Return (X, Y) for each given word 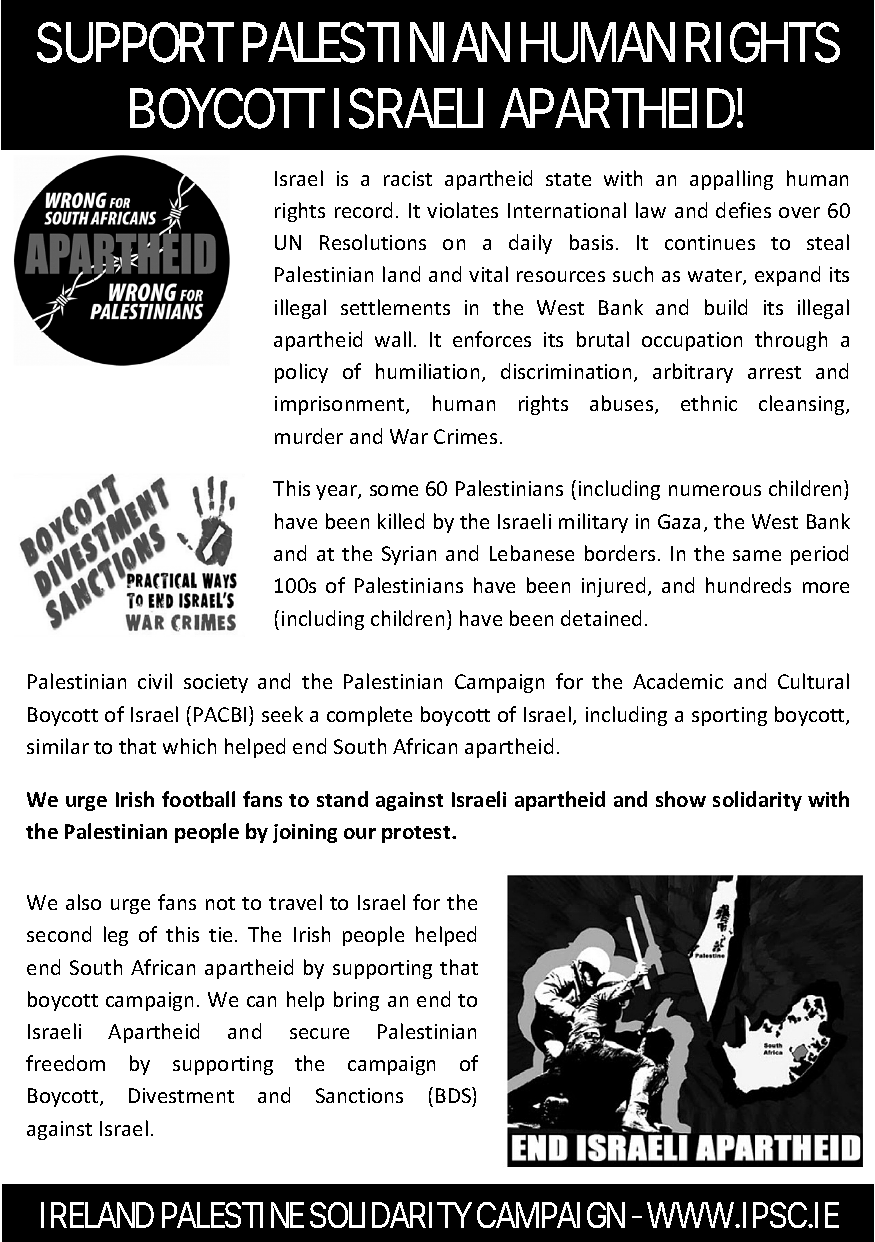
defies (743, 210)
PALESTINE (233, 1215)
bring (356, 1001)
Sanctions (359, 1095)
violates (462, 210)
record (363, 210)
